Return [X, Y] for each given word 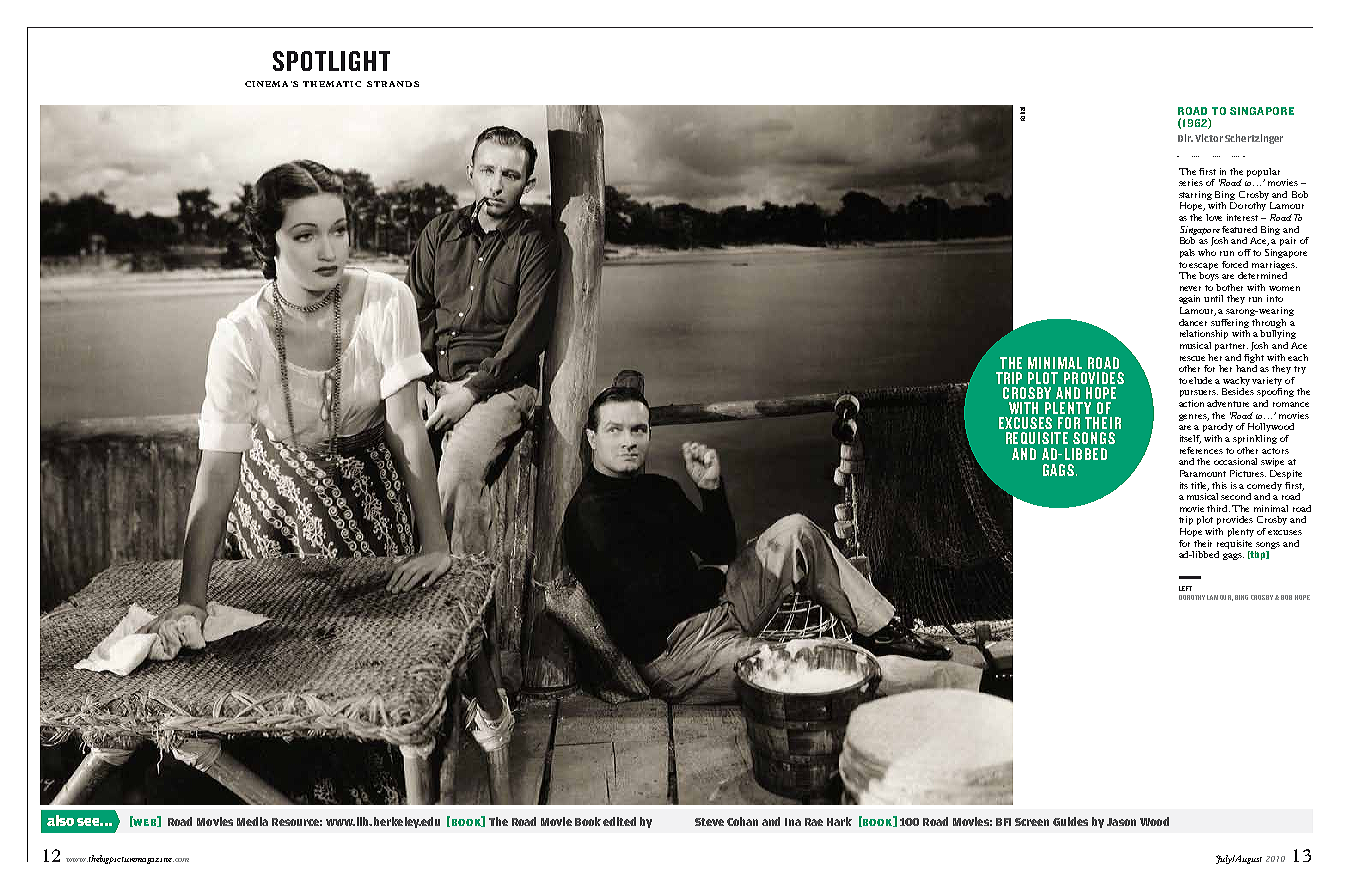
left [1185, 588]
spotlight [331, 61]
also [60, 820]
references [1201, 450]
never [1190, 288]
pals [1187, 253]
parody [1218, 427]
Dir [1185, 138]
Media [252, 821]
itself [1190, 439]
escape [1203, 266]
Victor [1209, 138]
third [1218, 508]
